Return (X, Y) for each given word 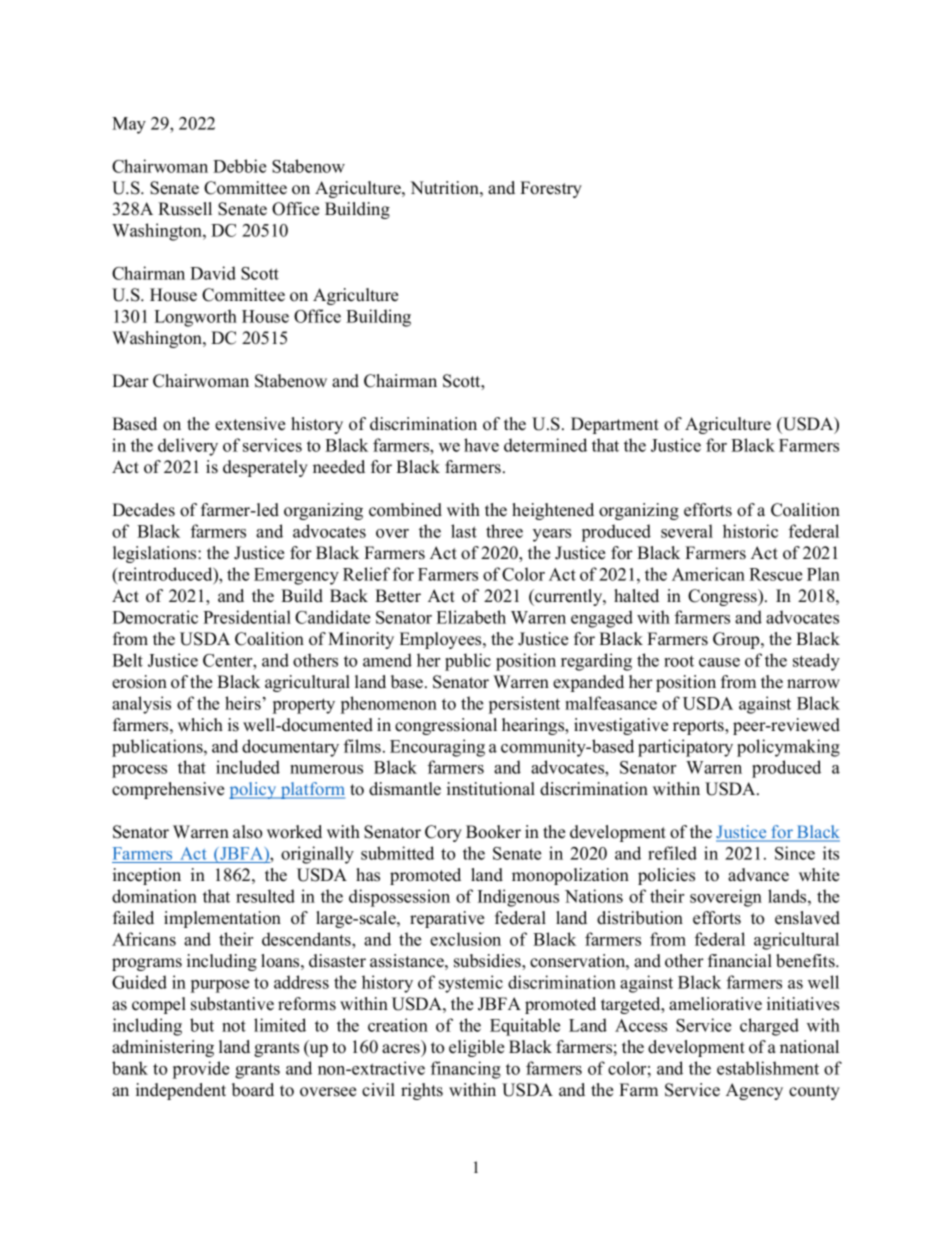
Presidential (247, 617)
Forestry (551, 189)
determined (545, 445)
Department (615, 425)
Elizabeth (471, 617)
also (247, 832)
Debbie (239, 166)
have (481, 445)
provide (201, 1070)
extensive (250, 424)
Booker (493, 832)
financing (466, 1070)
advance (758, 875)
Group (737, 640)
